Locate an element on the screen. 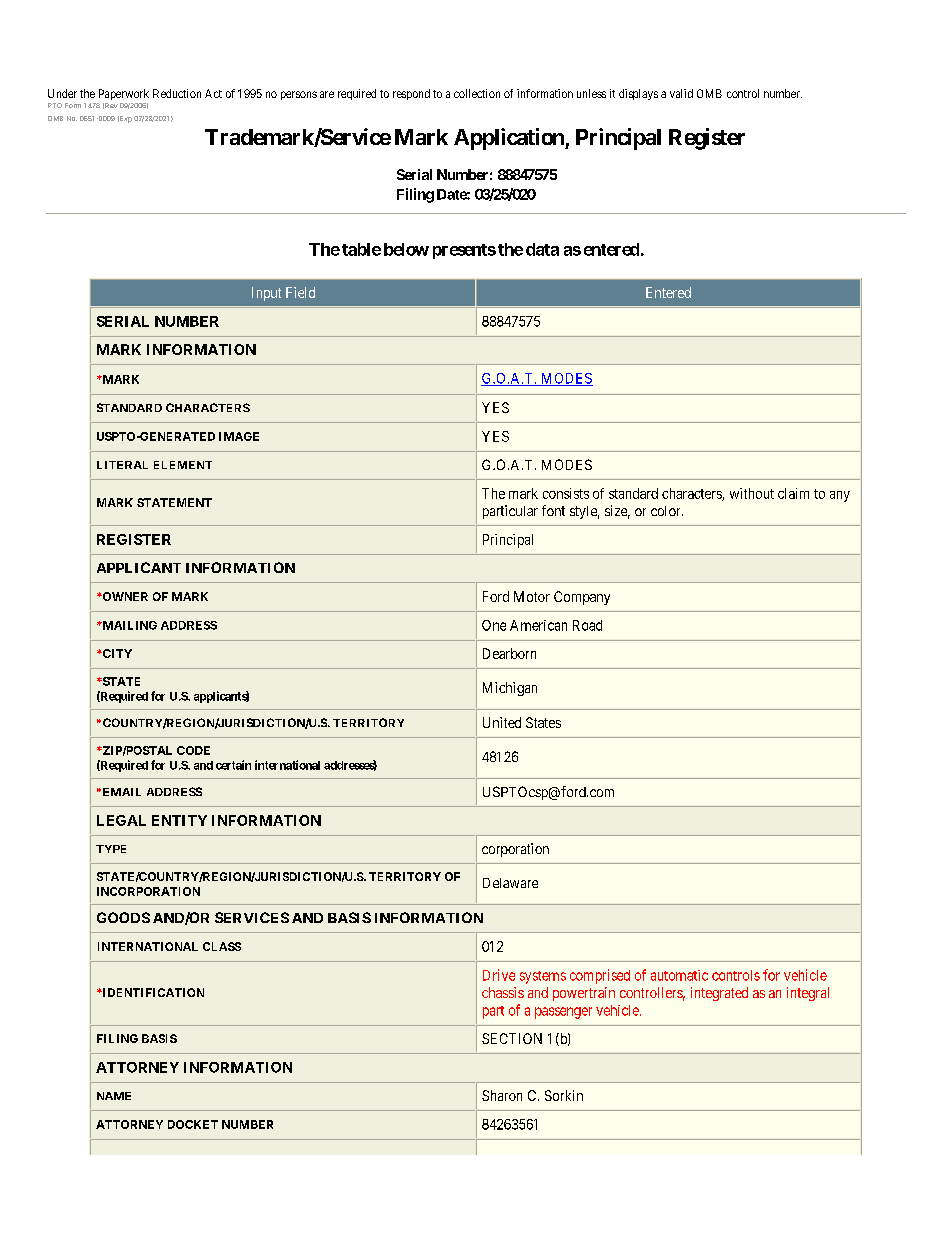 This screenshot has height=1233, width=952. EMAIL is located at coordinates (120, 792).
